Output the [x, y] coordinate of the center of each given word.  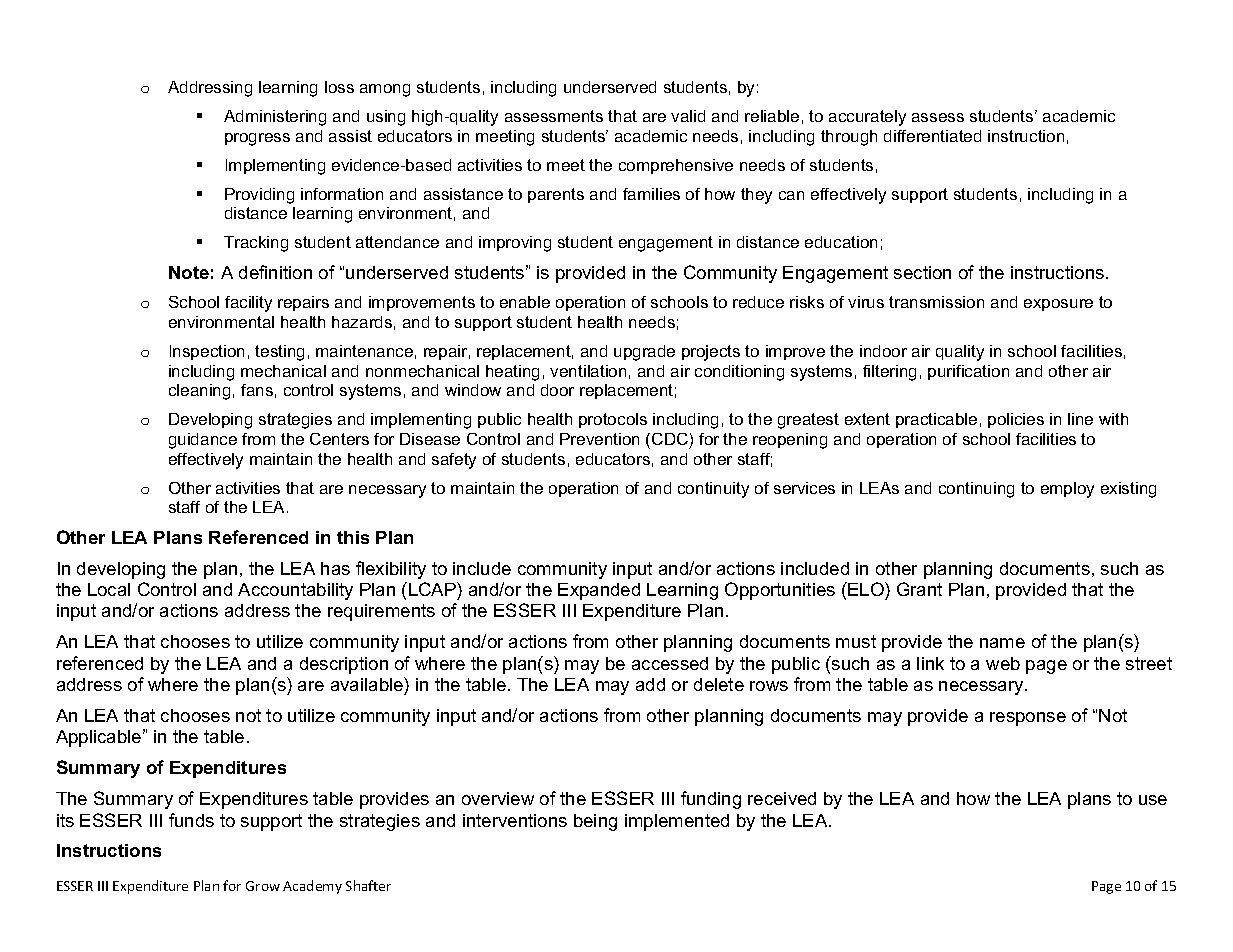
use [1153, 800]
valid [688, 116]
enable [525, 302]
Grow [263, 886]
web [1003, 663]
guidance [203, 441]
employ [1067, 490]
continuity [713, 490]
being [595, 822]
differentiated [932, 136]
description [344, 665]
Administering [275, 118]
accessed [670, 663]
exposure [1058, 305]
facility [248, 304]
